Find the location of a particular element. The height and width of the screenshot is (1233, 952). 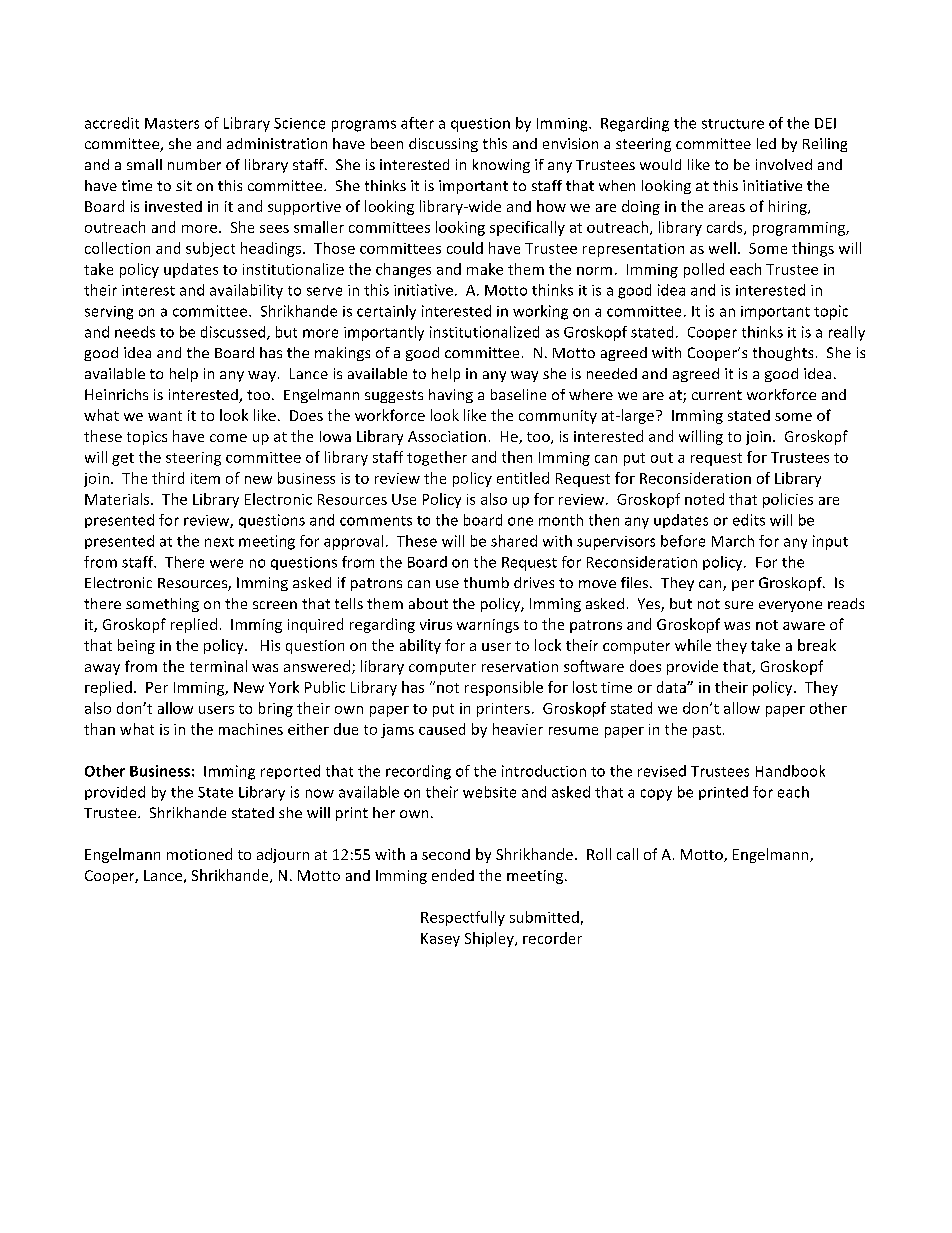

Respectfully is located at coordinates (463, 918).
